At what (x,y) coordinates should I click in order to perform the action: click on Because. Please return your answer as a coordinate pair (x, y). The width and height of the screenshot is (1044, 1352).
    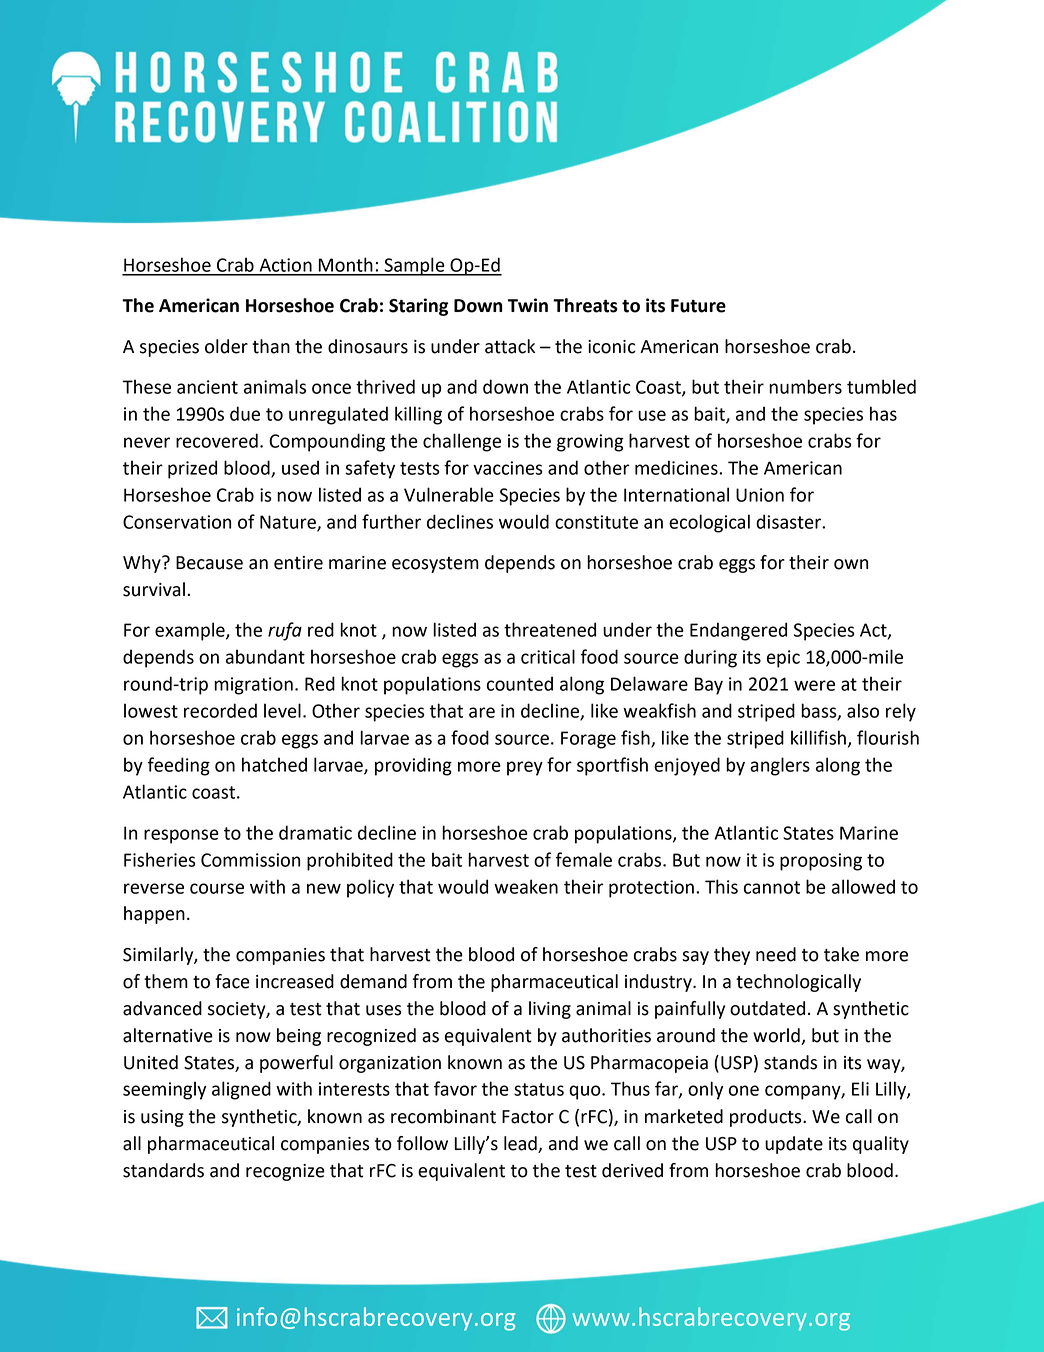
    Looking at the image, I should click on (209, 563).
